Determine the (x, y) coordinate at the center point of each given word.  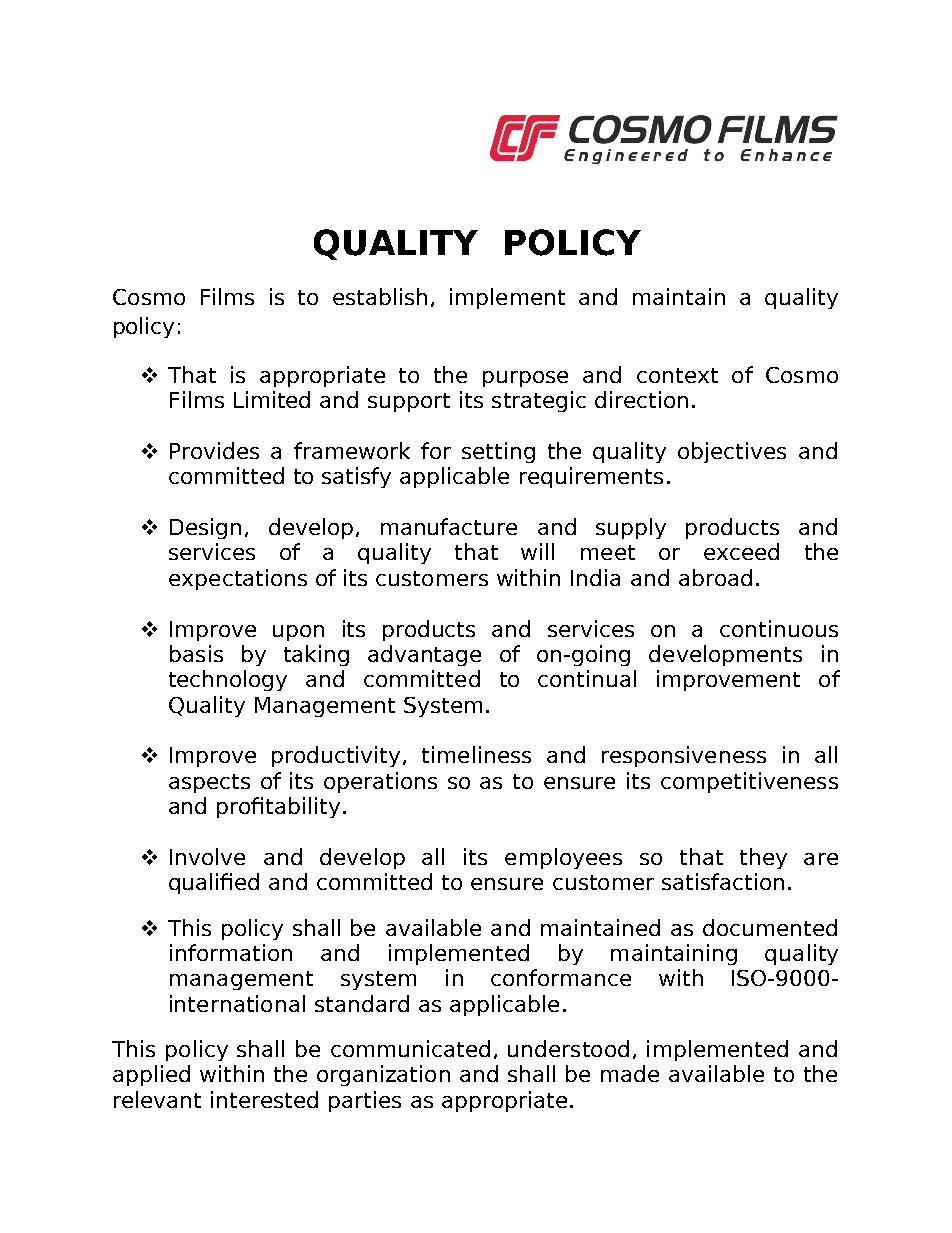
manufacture (449, 526)
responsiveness (684, 756)
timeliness (476, 754)
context (677, 375)
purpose (525, 379)
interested (264, 1099)
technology (228, 680)
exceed (741, 551)
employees (563, 858)
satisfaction (723, 881)
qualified (214, 883)
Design (205, 528)
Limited (272, 399)
